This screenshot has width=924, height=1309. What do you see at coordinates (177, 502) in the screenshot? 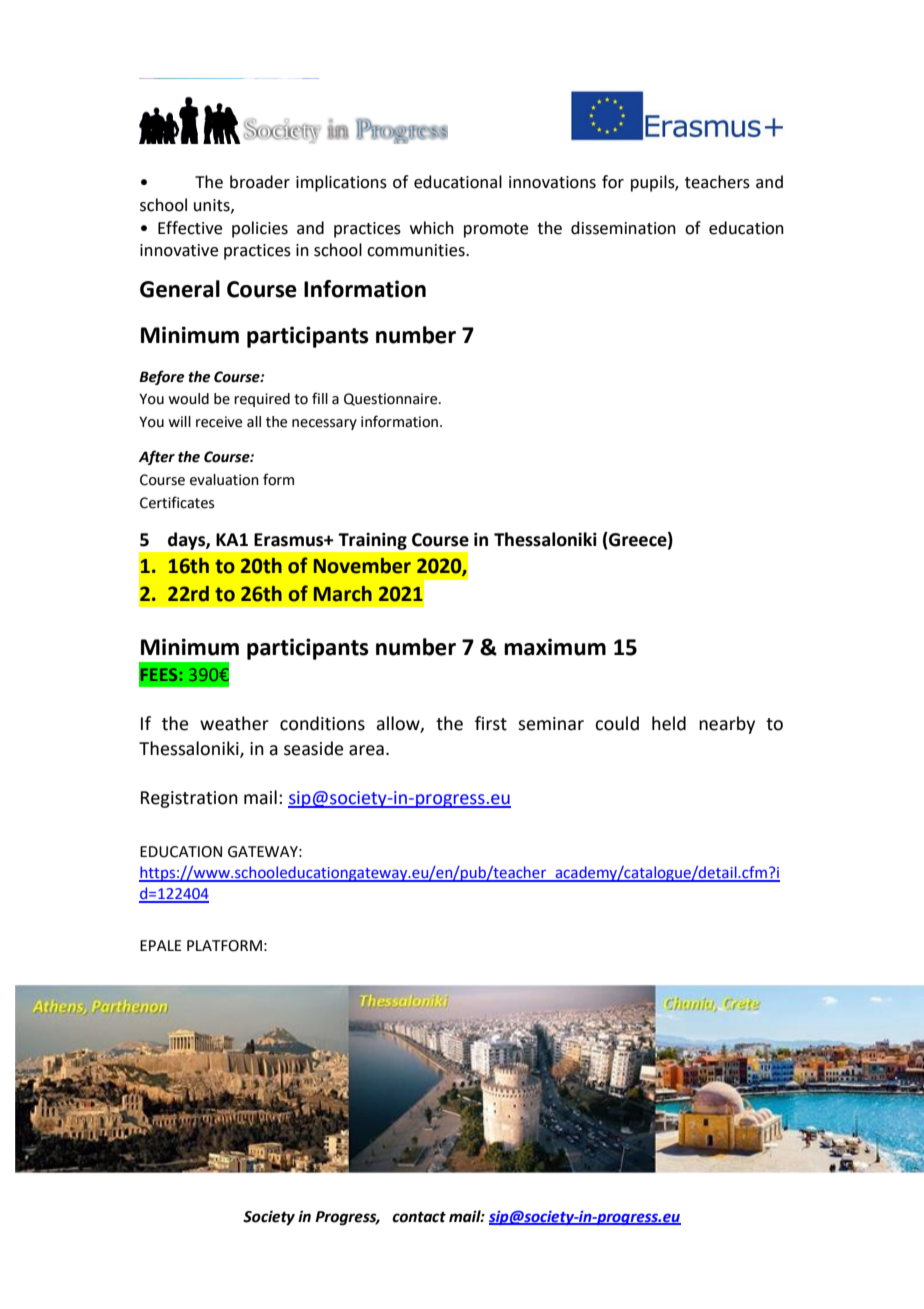
I see `Certificates` at bounding box center [177, 502].
